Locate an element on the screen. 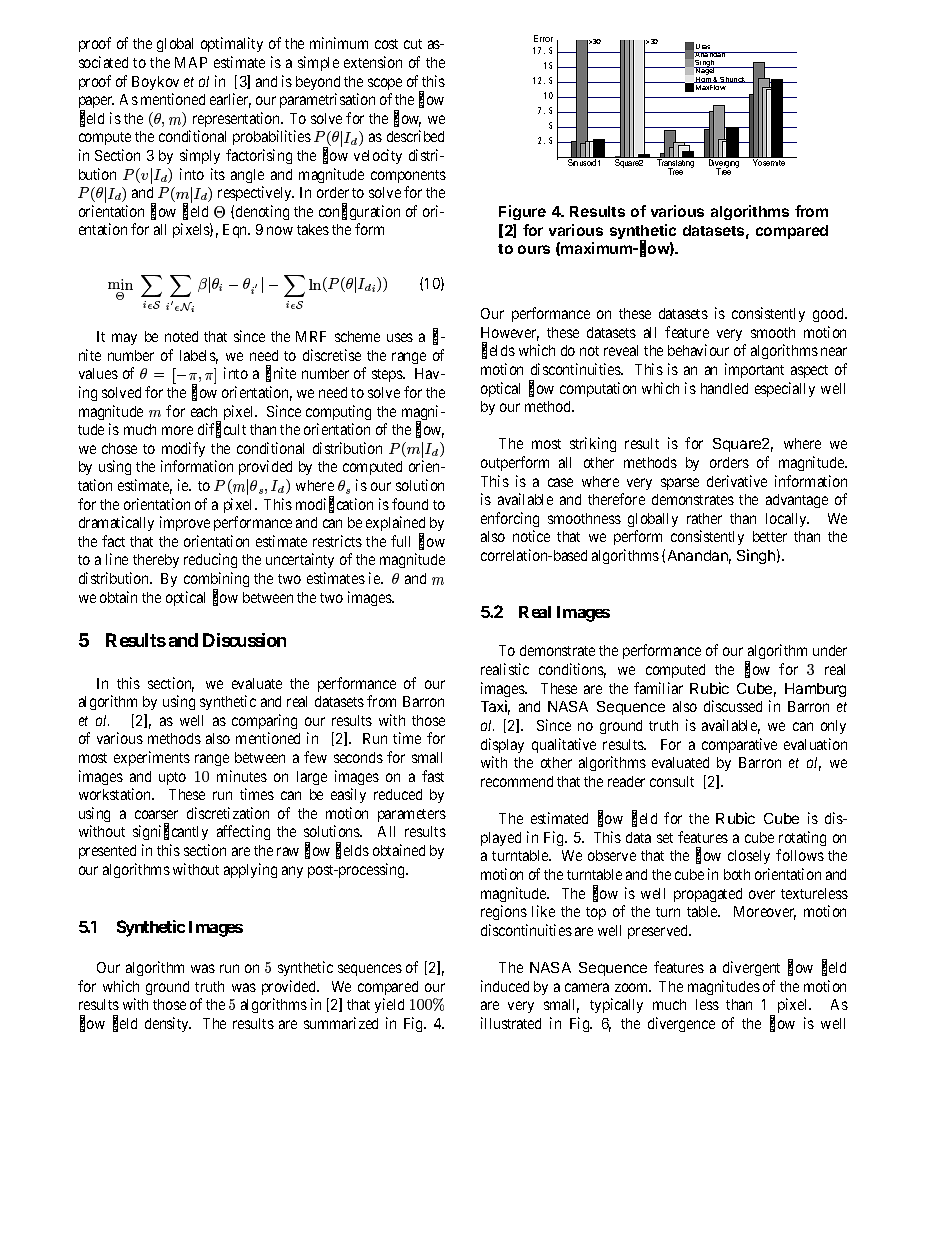 The height and width of the screenshot is (1233, 952). Error is located at coordinates (543, 38).
